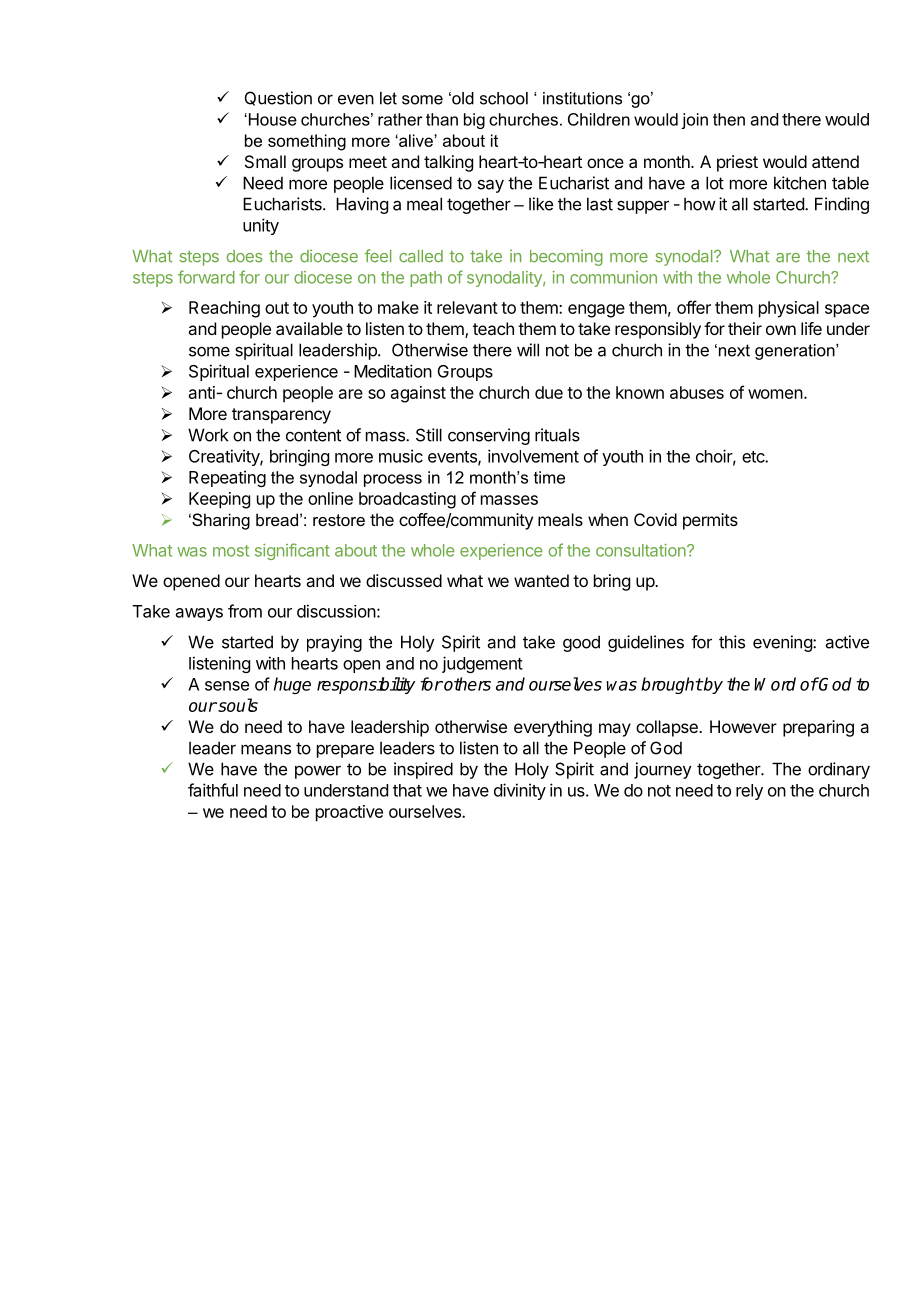  I want to click on involvement, so click(533, 456).
